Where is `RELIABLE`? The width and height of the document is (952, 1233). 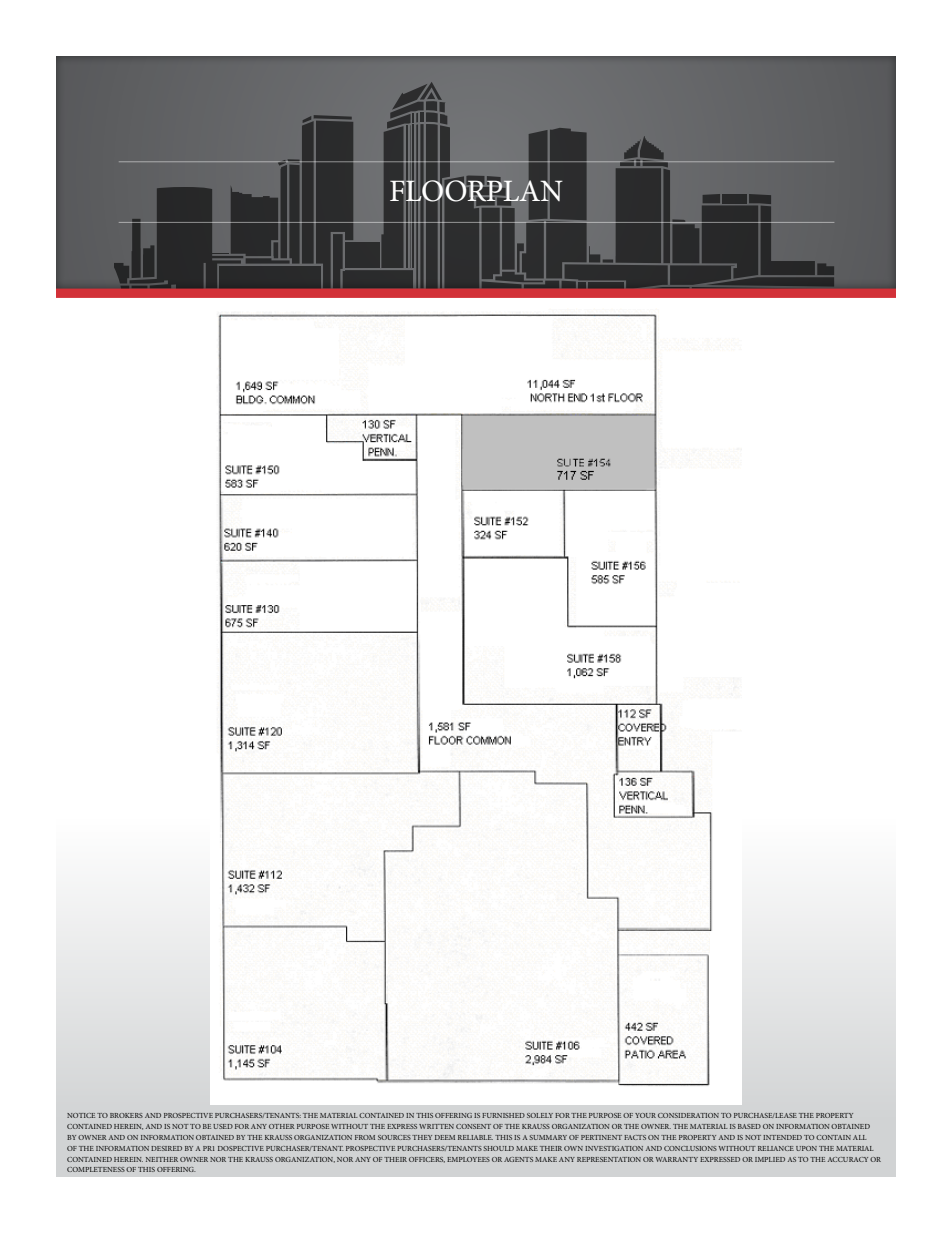
RELIABLE is located at coordinates (475, 1137).
